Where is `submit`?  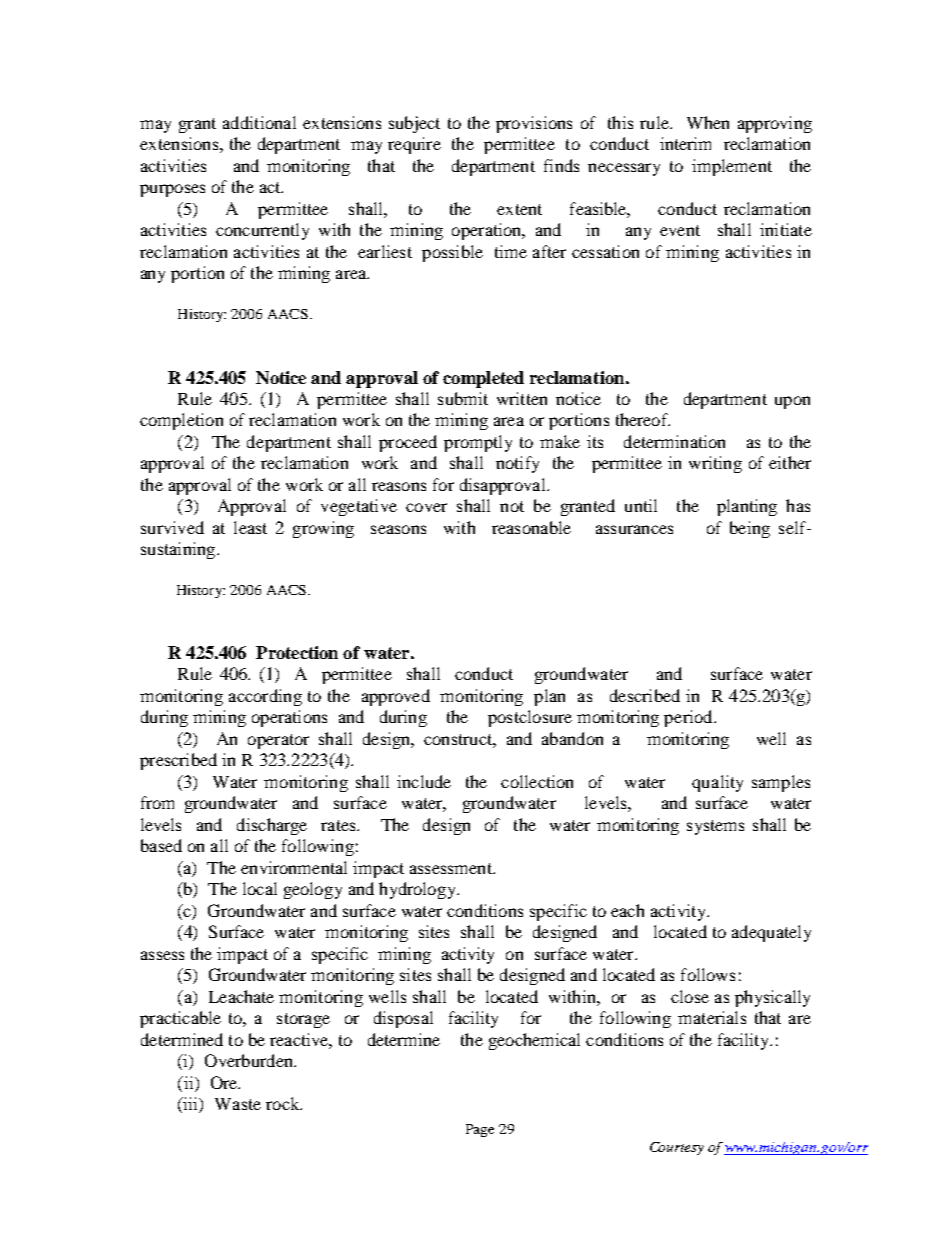
submit is located at coordinates (463, 398).
